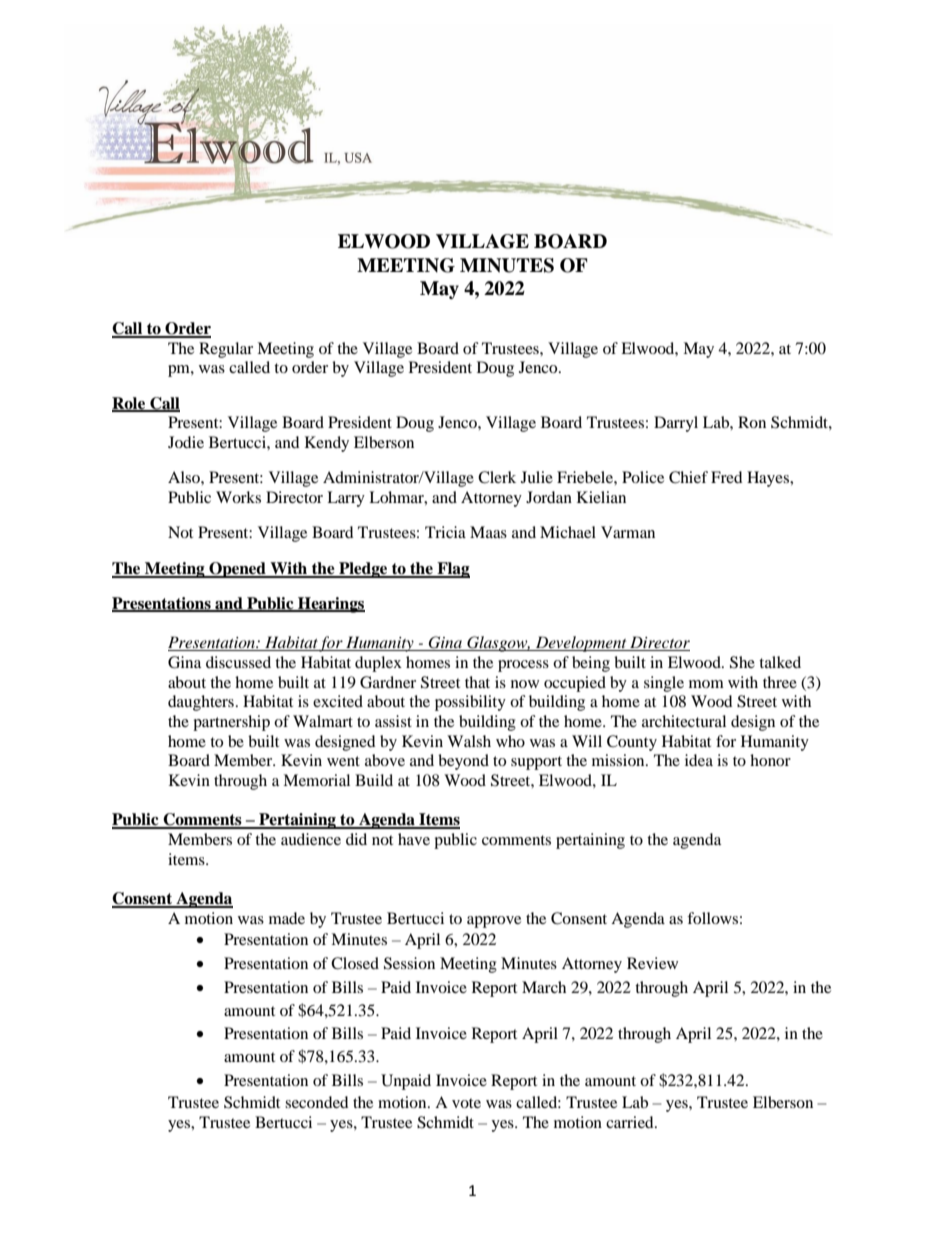 This document has width=952, height=1233. What do you see at coordinates (414, 839) in the document?
I see `have` at bounding box center [414, 839].
